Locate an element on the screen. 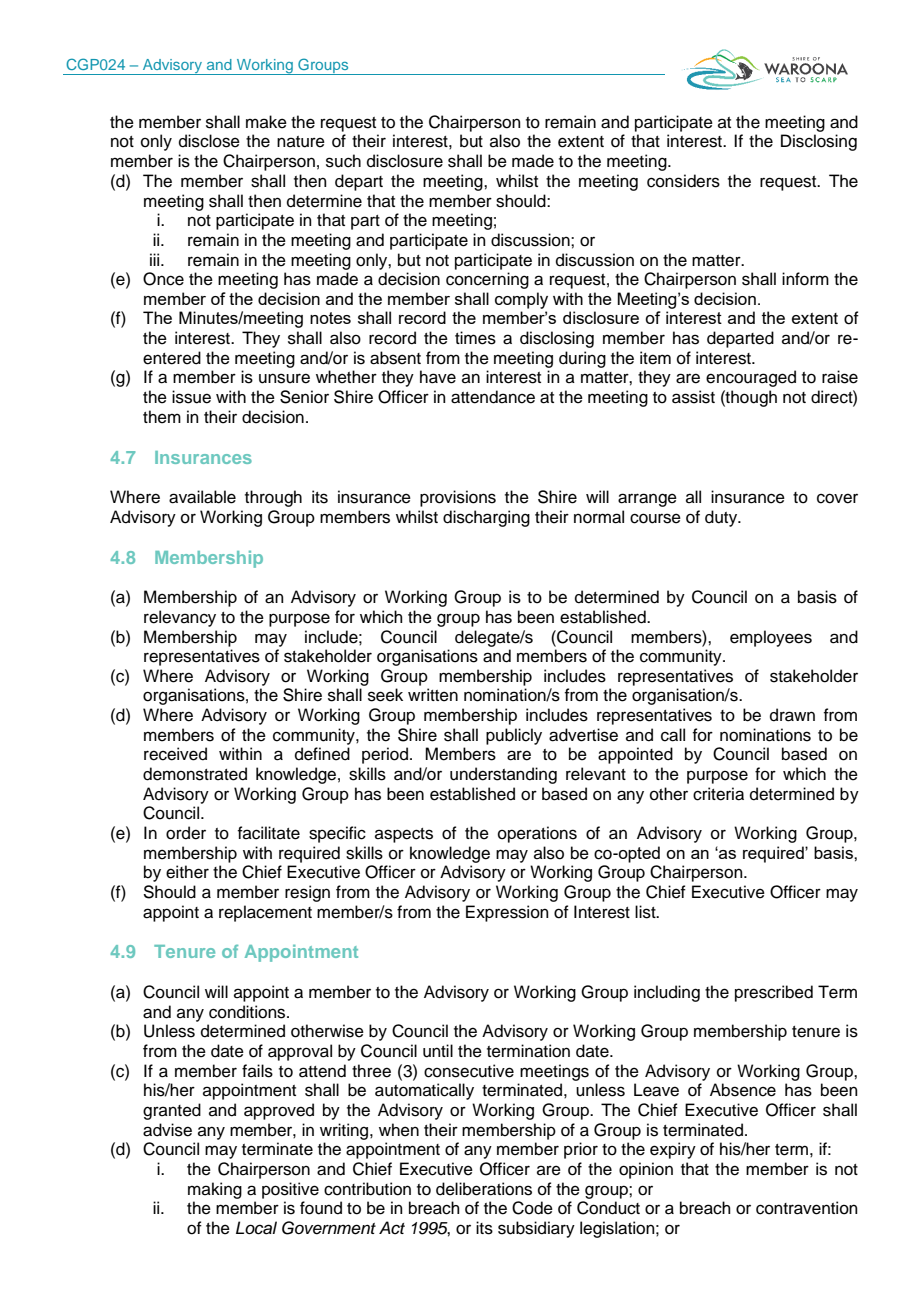 The width and height of the screenshot is (924, 1308). criteria is located at coordinates (718, 794).
